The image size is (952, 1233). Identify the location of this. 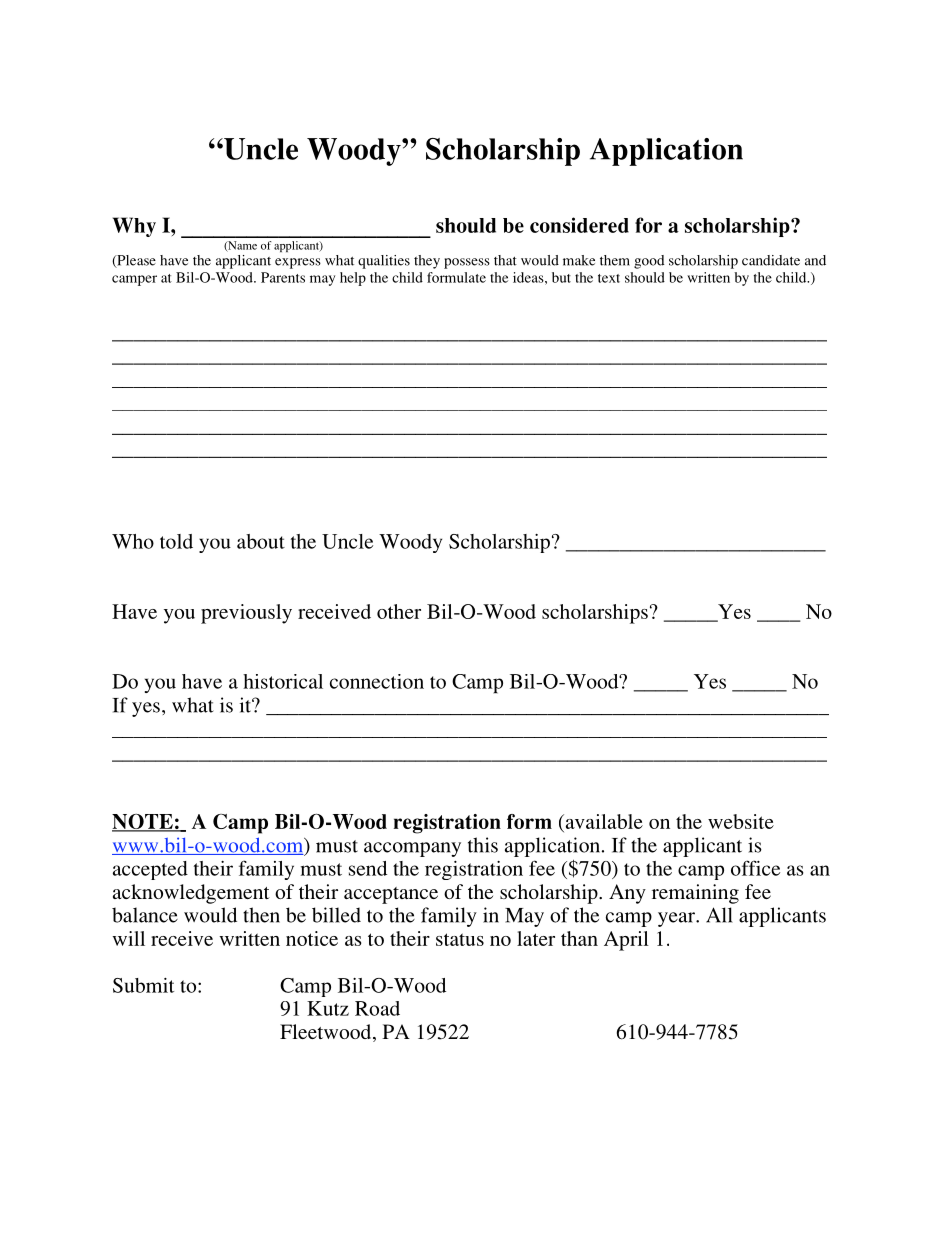
(483, 845).
